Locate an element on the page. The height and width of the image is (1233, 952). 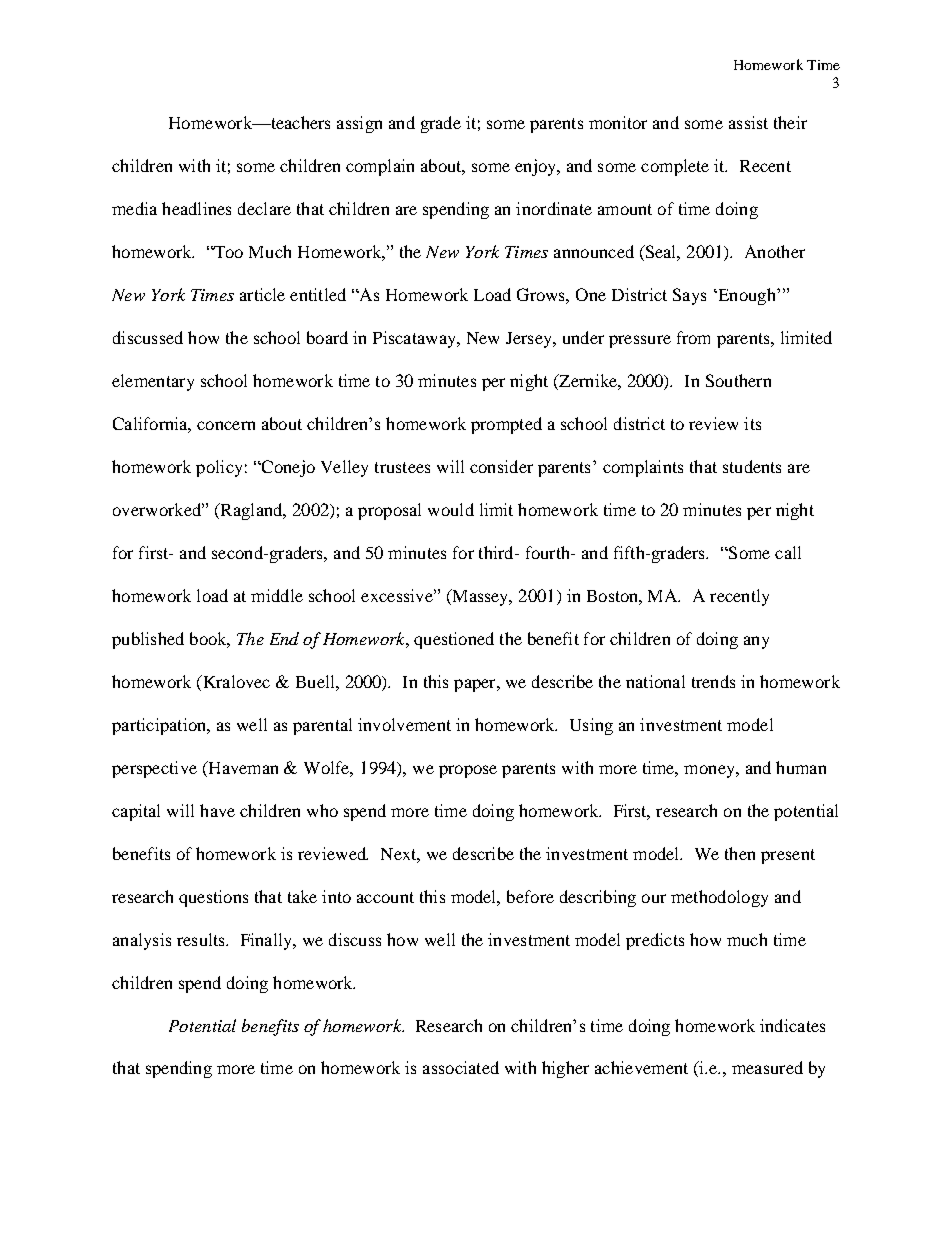
Southern is located at coordinates (738, 380).
